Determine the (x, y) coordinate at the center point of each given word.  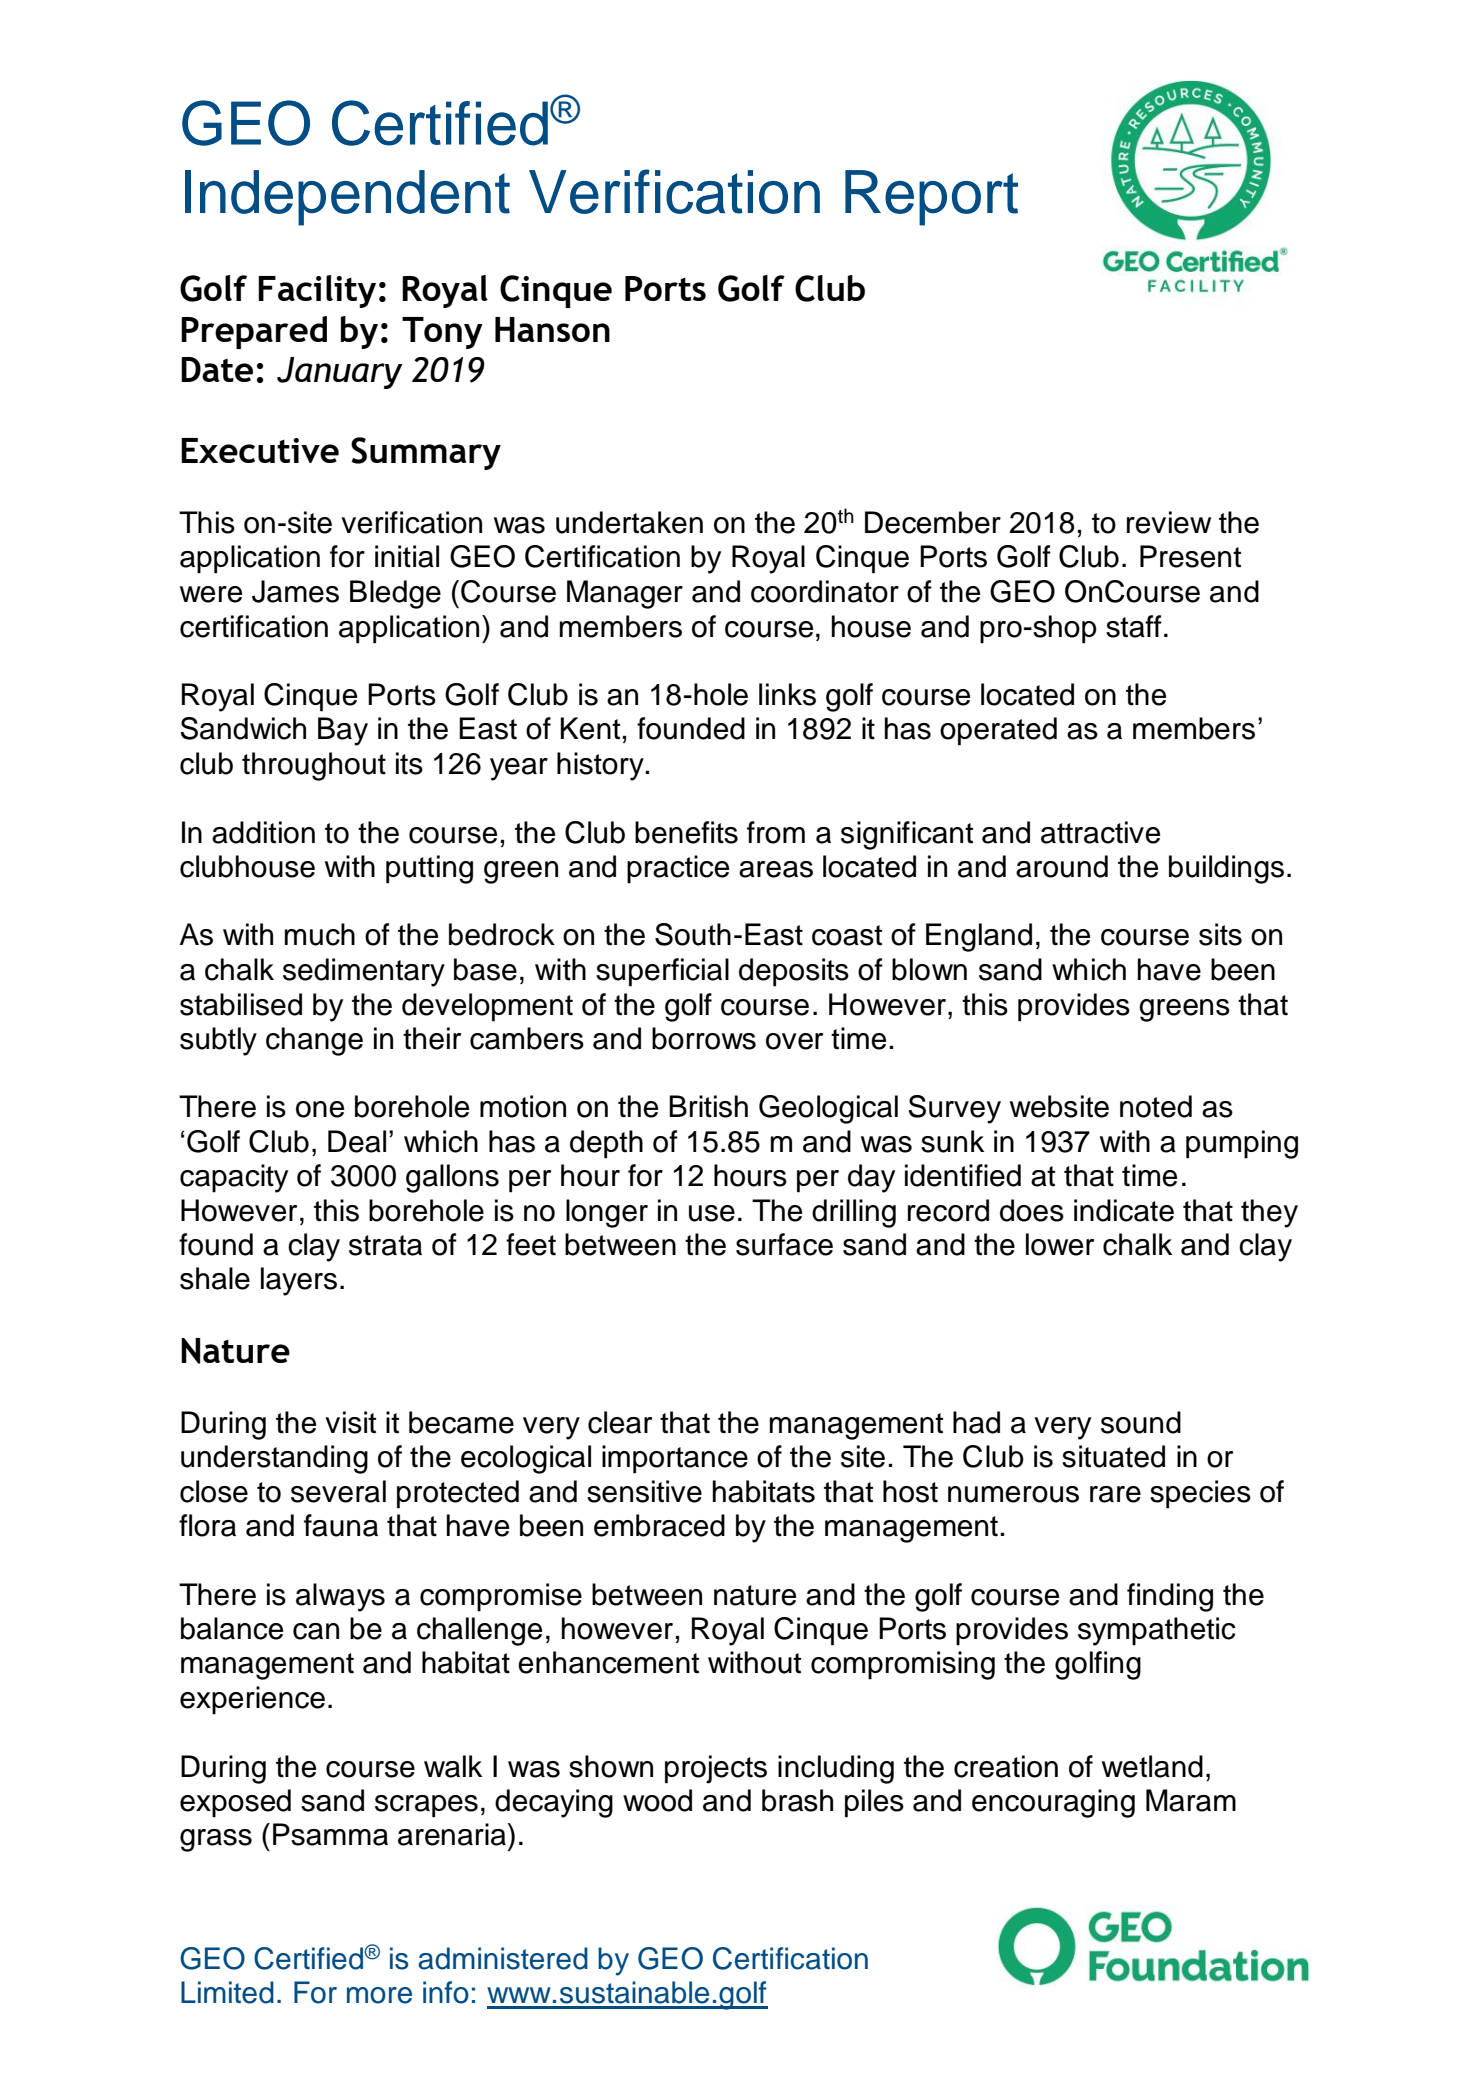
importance (675, 1459)
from (776, 832)
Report (931, 198)
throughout (314, 766)
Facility (317, 291)
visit (350, 1422)
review (1169, 522)
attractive (1100, 832)
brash (797, 1800)
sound (1141, 1422)
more (379, 1995)
